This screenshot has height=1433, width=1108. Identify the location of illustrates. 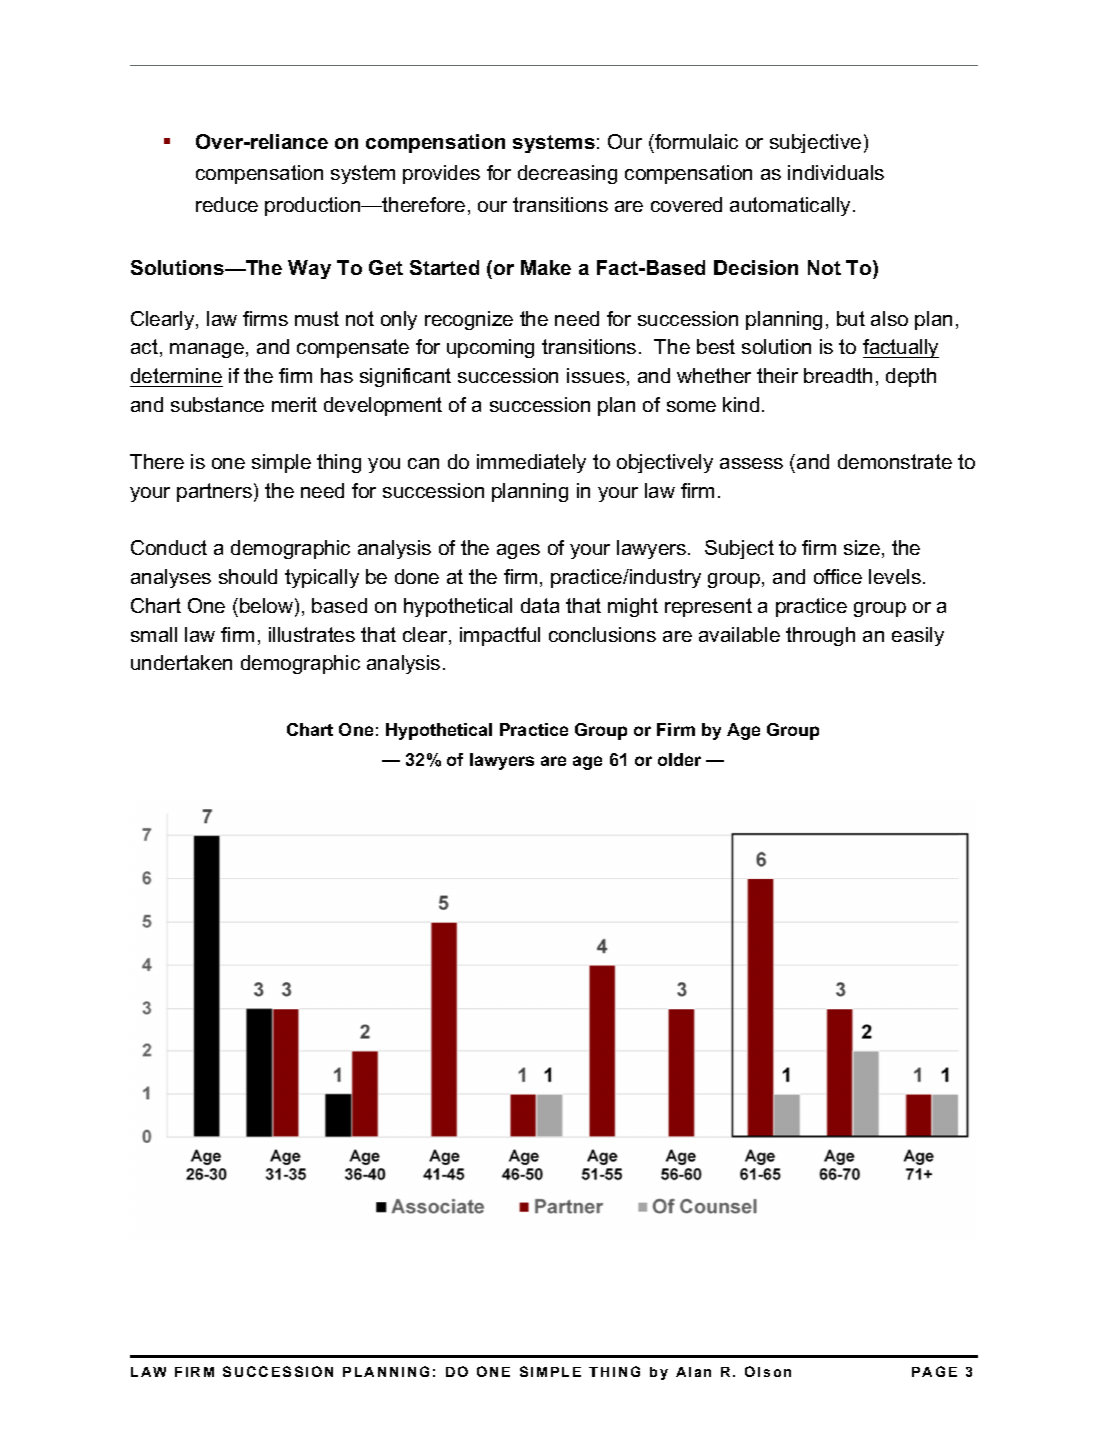
(312, 634).
